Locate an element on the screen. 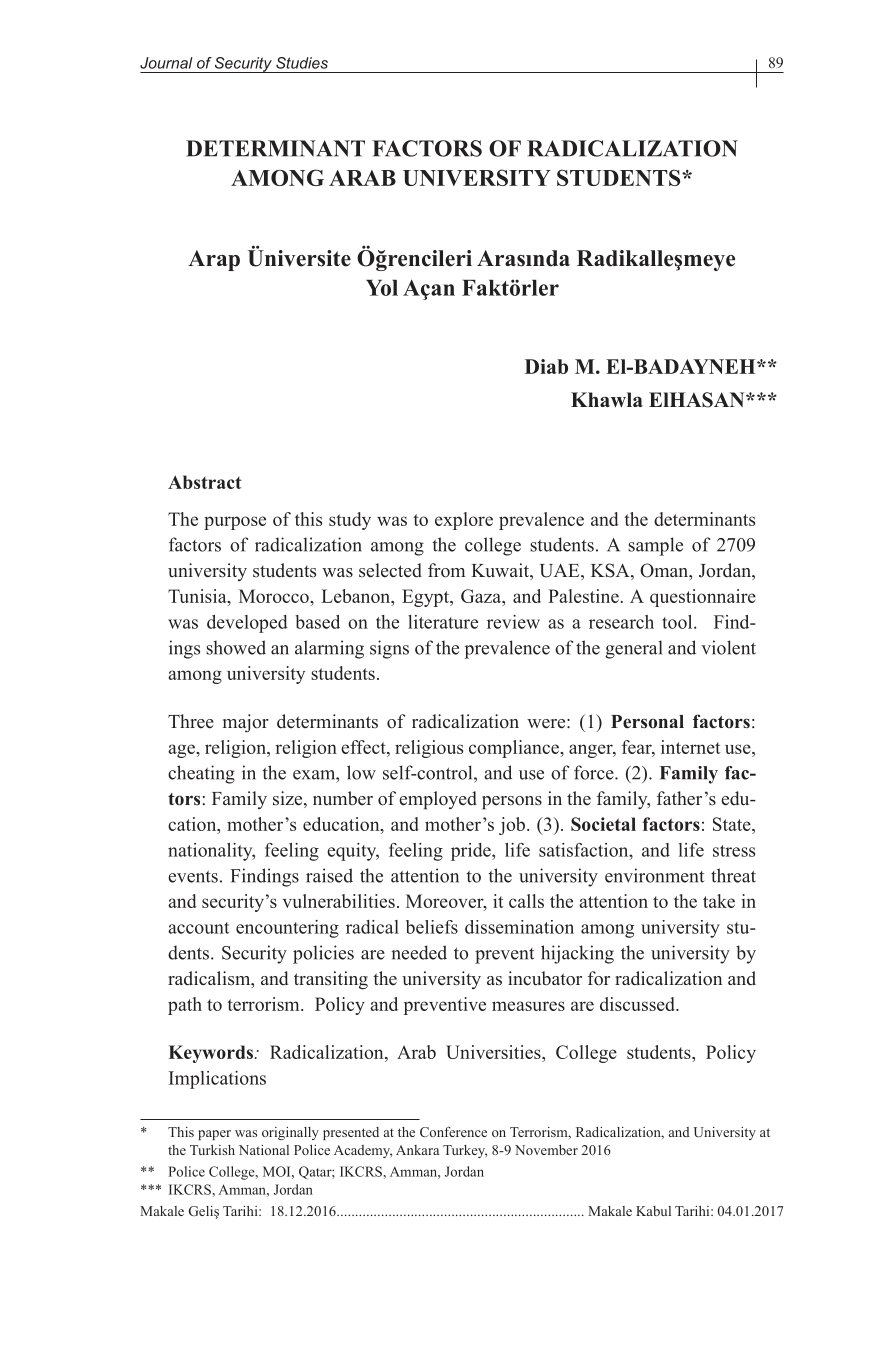 Image resolution: width=896 pixels, height=1345 pixels. tool is located at coordinates (678, 622).
